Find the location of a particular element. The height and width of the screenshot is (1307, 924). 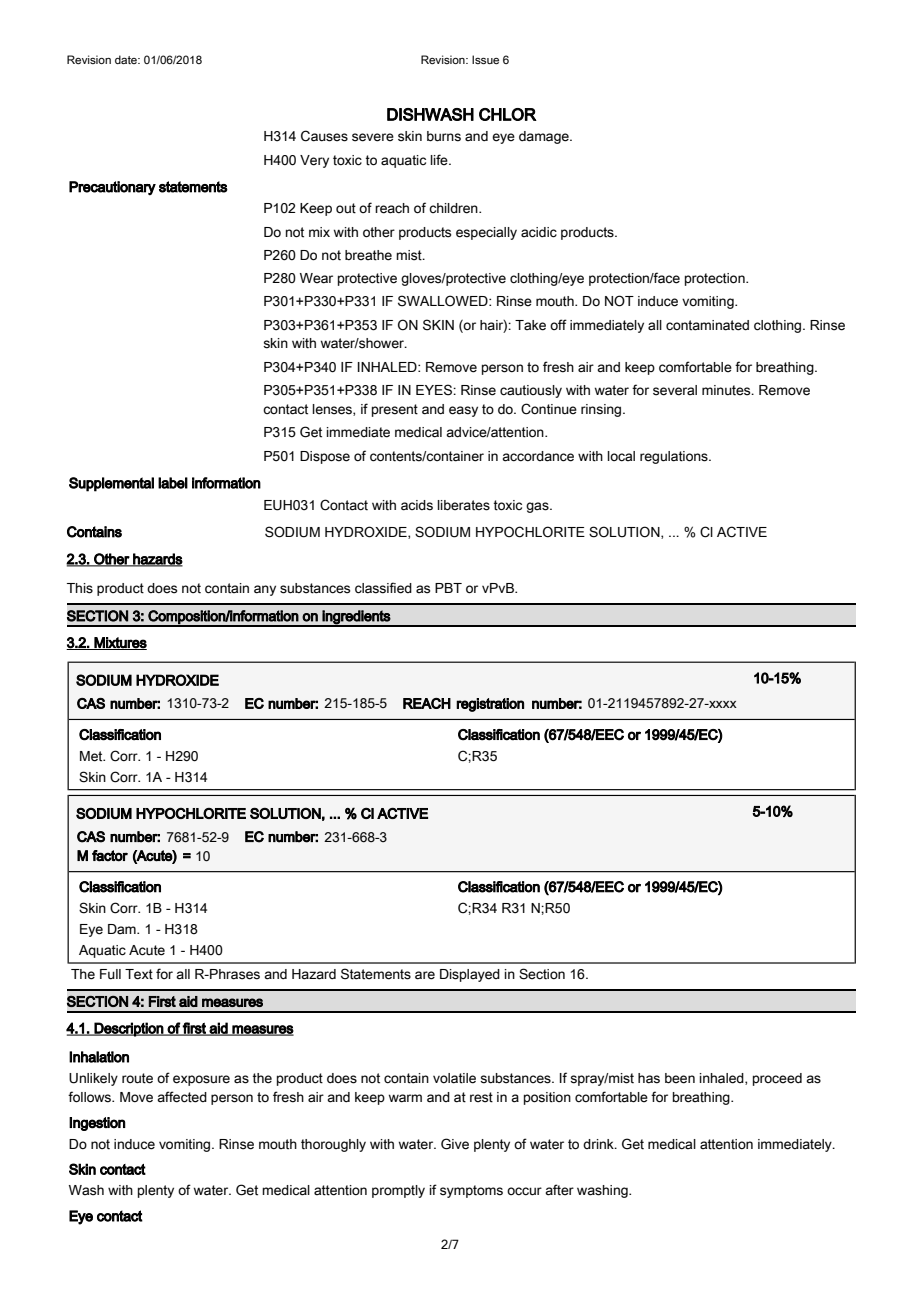

Give is located at coordinates (455, 1144).
